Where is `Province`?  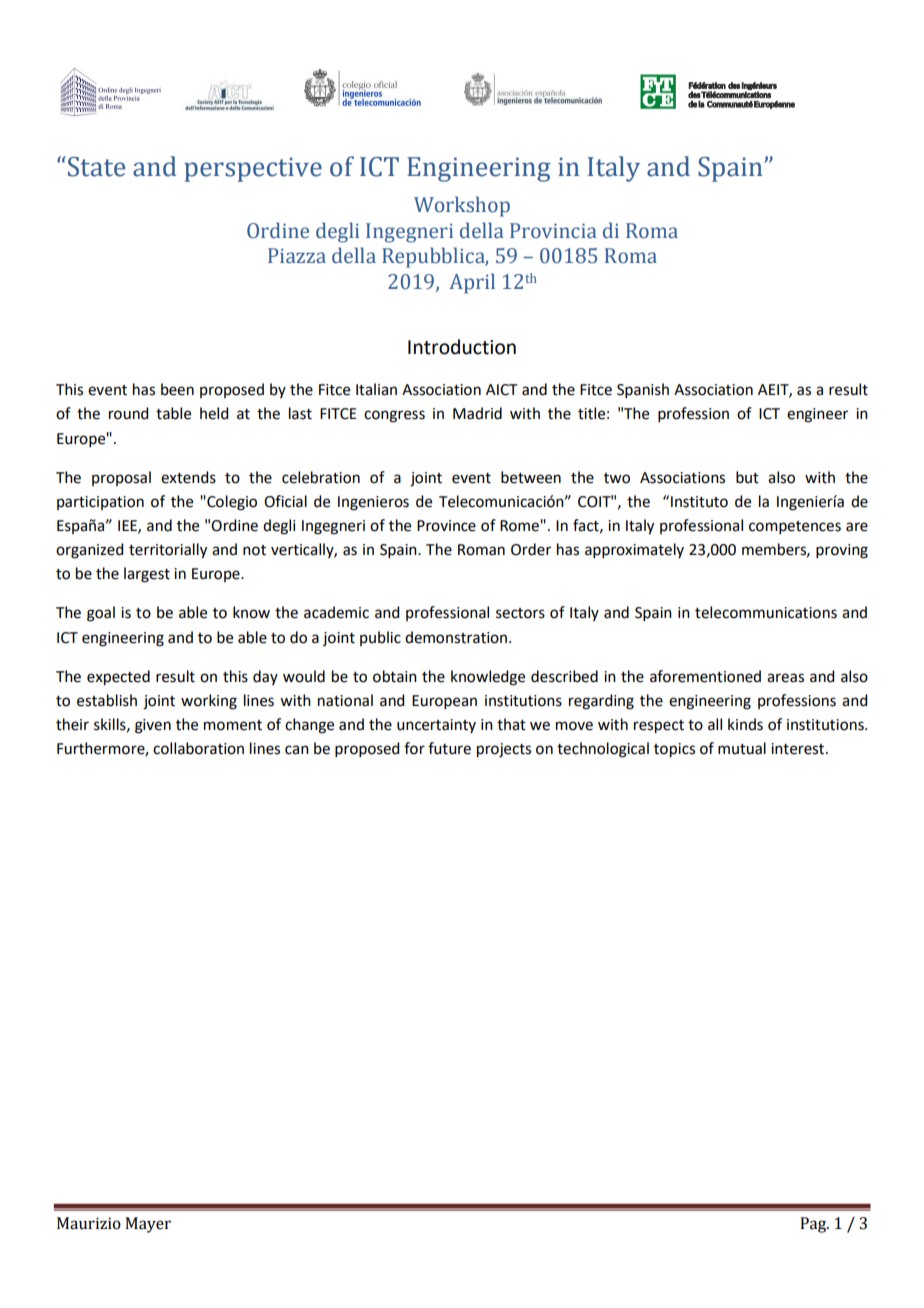
Province is located at coordinates (446, 526).
